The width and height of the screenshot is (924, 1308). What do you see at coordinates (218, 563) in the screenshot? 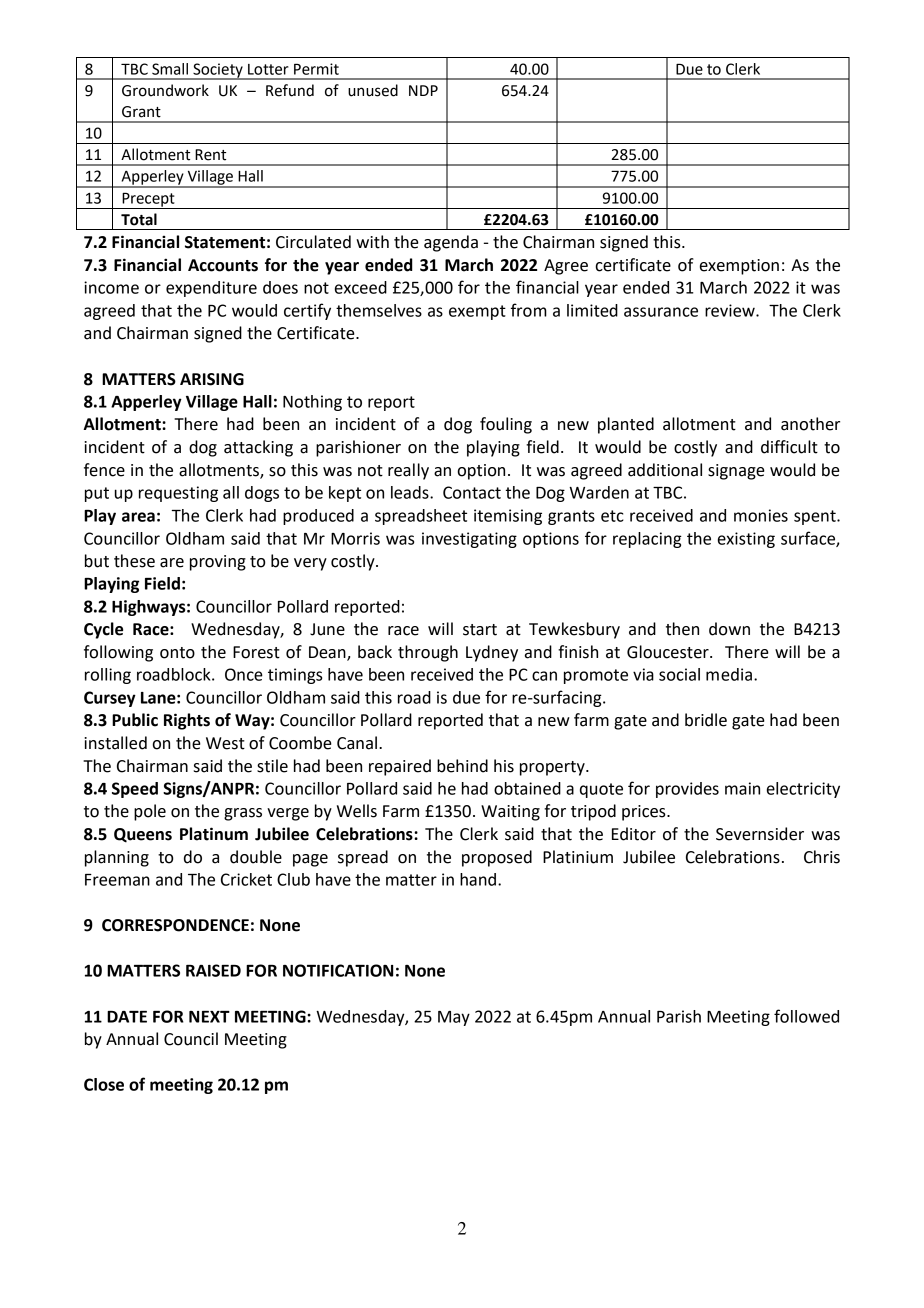
I see `proving` at bounding box center [218, 563].
